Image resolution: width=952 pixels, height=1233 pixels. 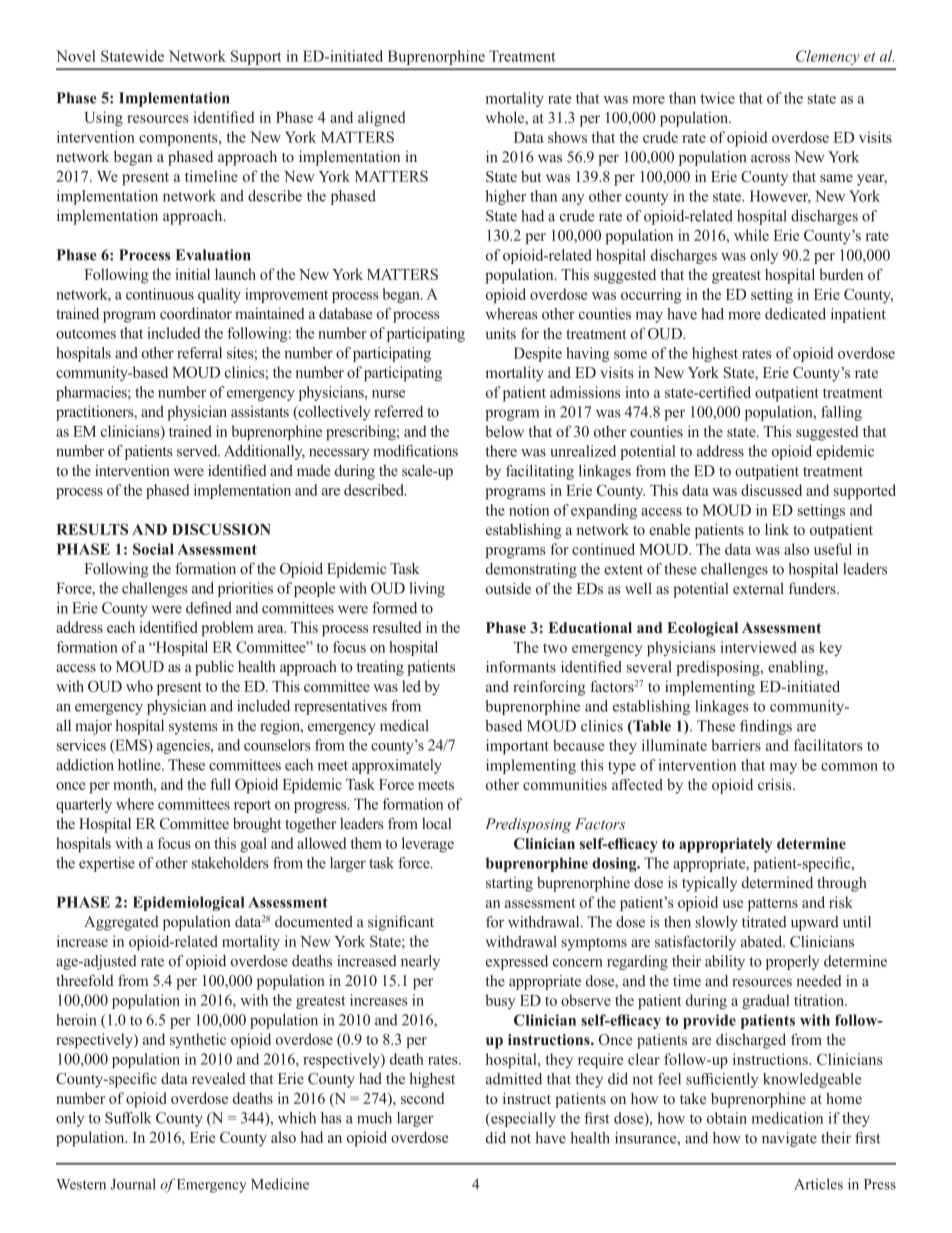 What do you see at coordinates (720, 451) in the screenshot?
I see `address` at bounding box center [720, 451].
